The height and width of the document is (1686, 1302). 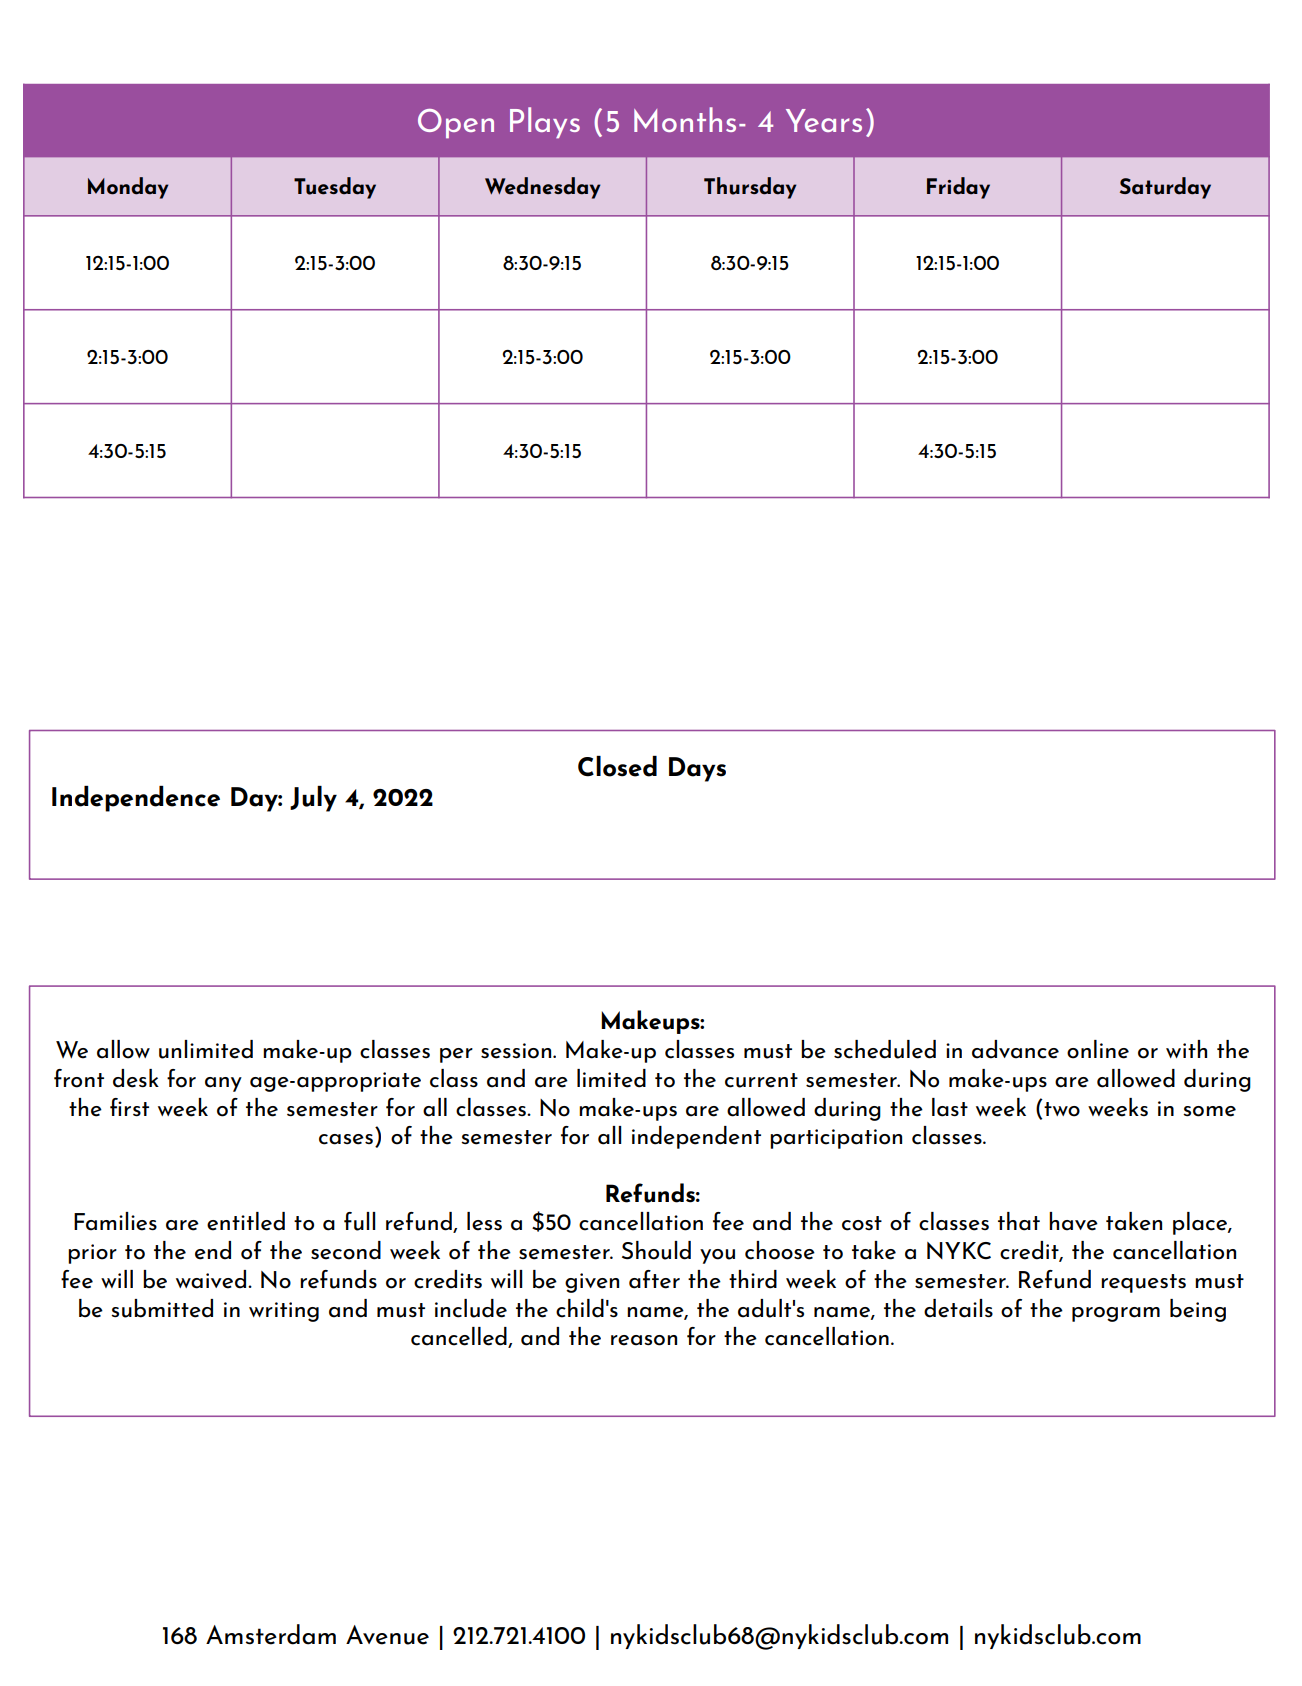 I want to click on Saturday, so click(x=1165, y=188).
